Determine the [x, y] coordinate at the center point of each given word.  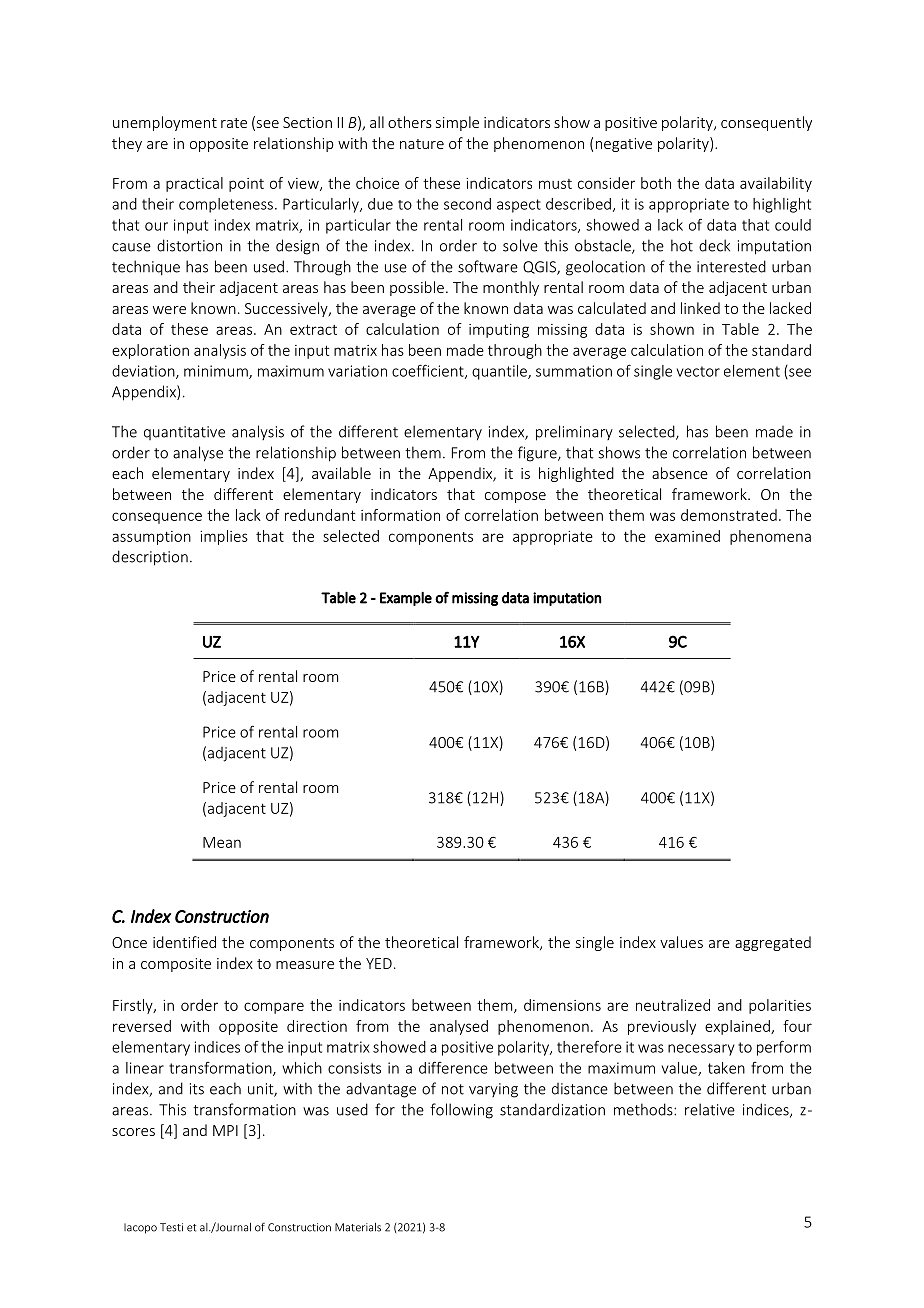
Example [406, 599]
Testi [171, 1227]
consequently [766, 123]
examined [687, 536]
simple [457, 123]
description [150, 558]
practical [194, 184]
